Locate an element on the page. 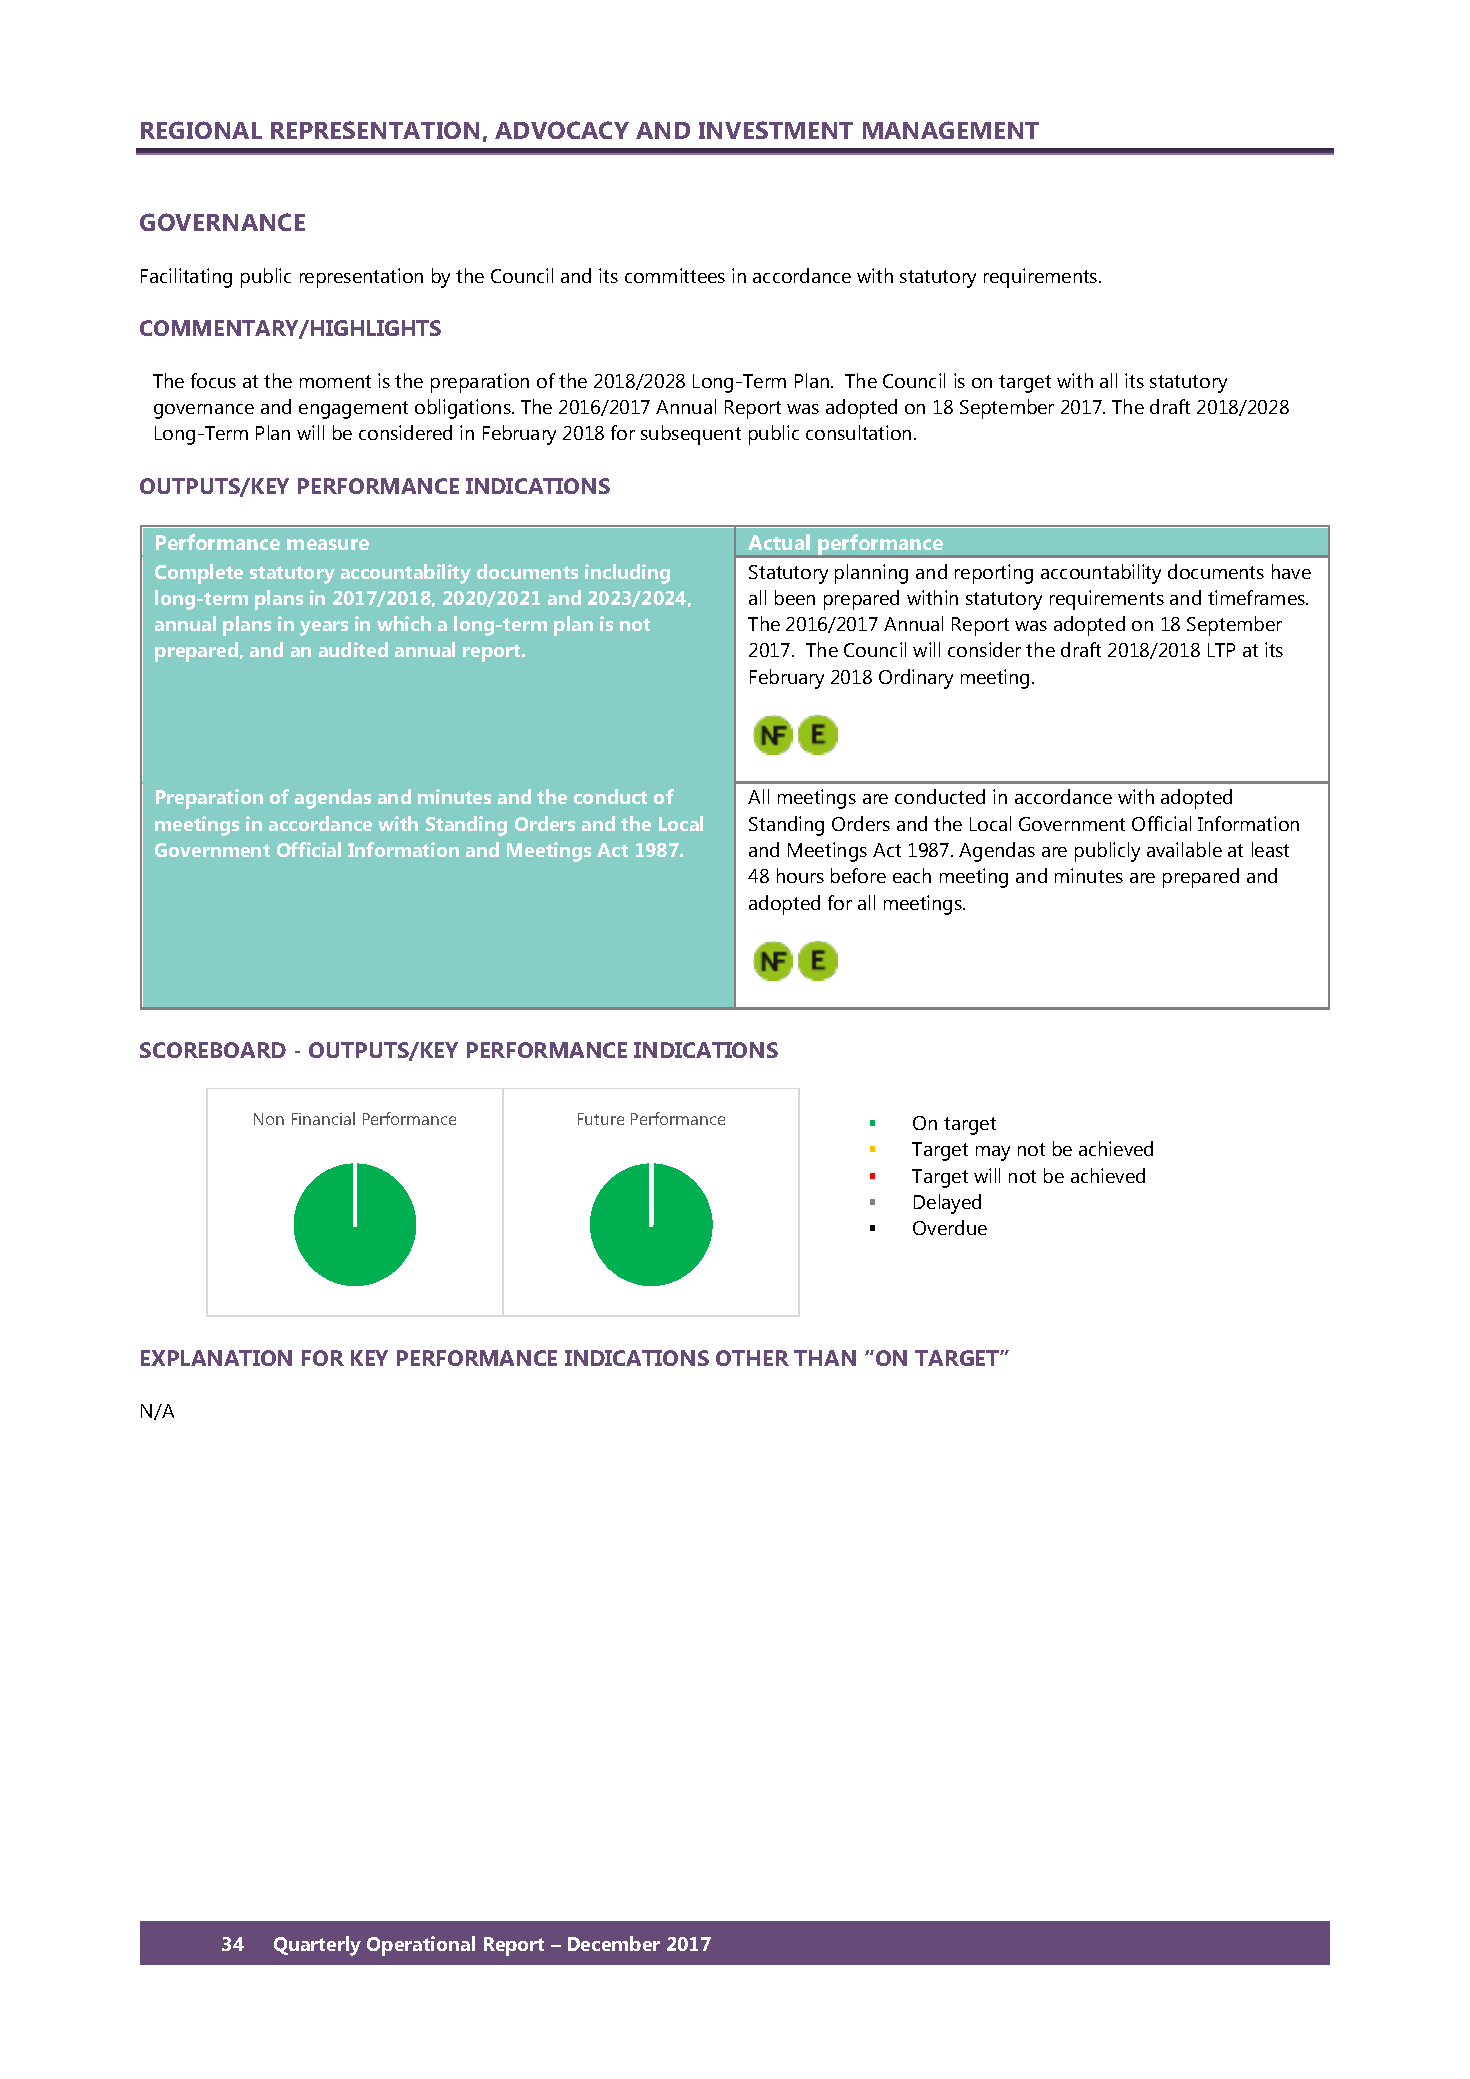 Image resolution: width=1470 pixels, height=2079 pixels. audited is located at coordinates (353, 649).
